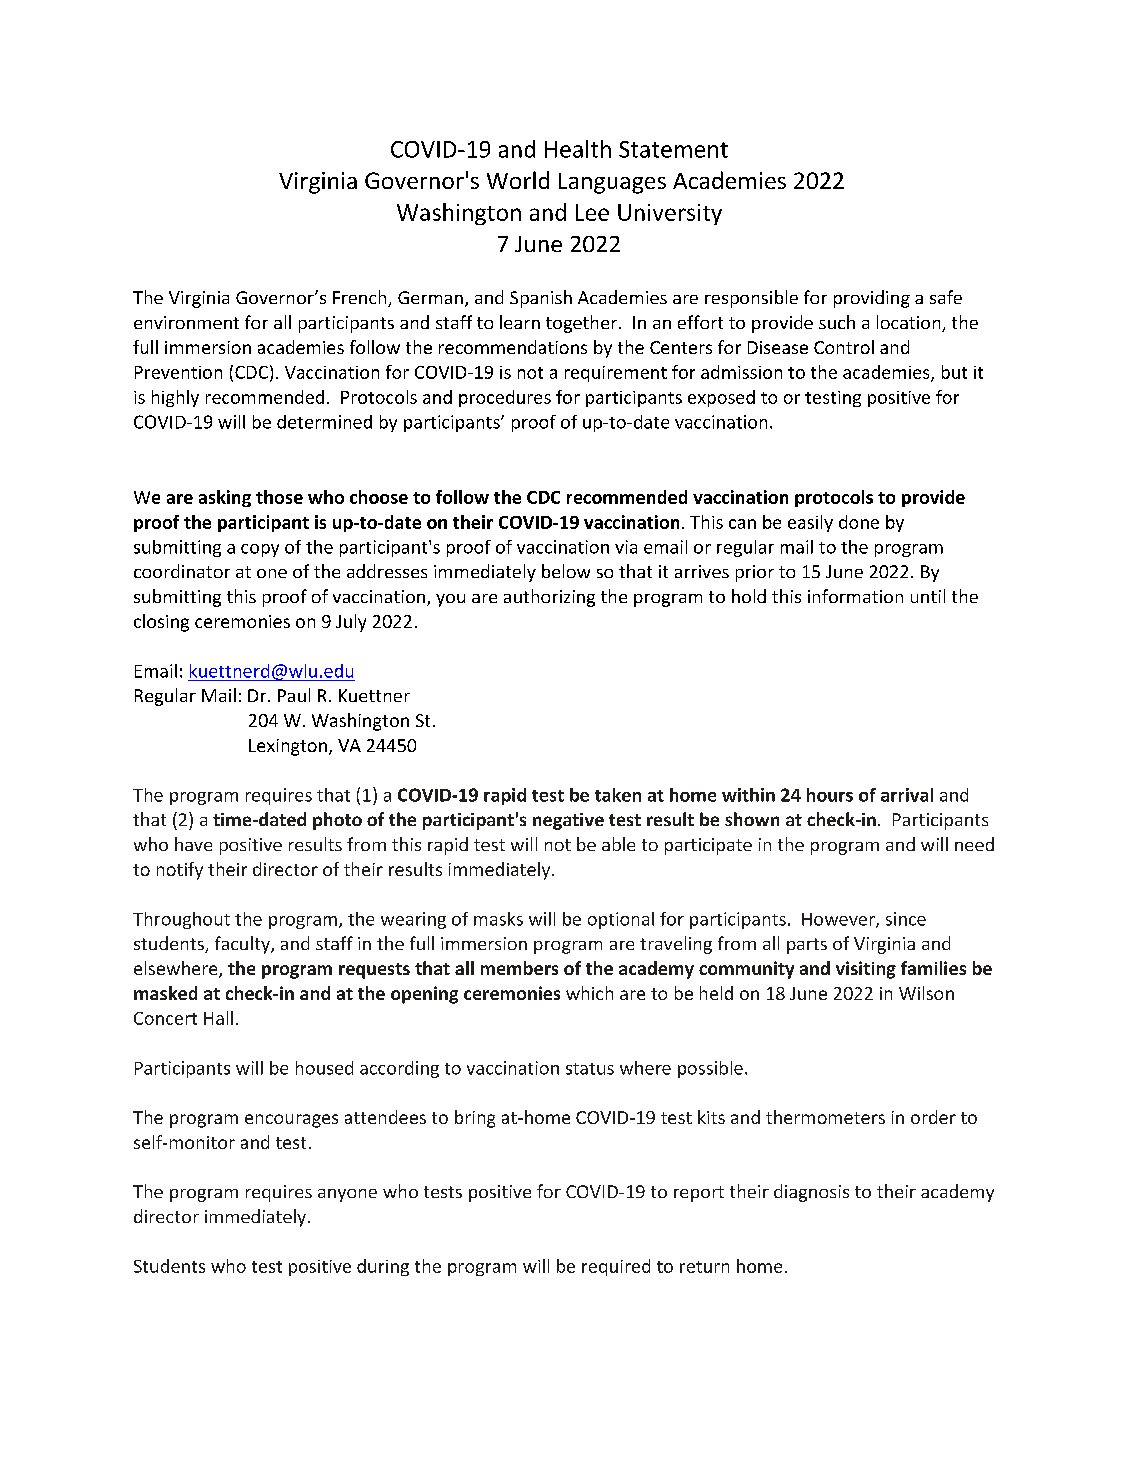  Describe the element at coordinates (618, 795) in the screenshot. I see `taken` at that location.
